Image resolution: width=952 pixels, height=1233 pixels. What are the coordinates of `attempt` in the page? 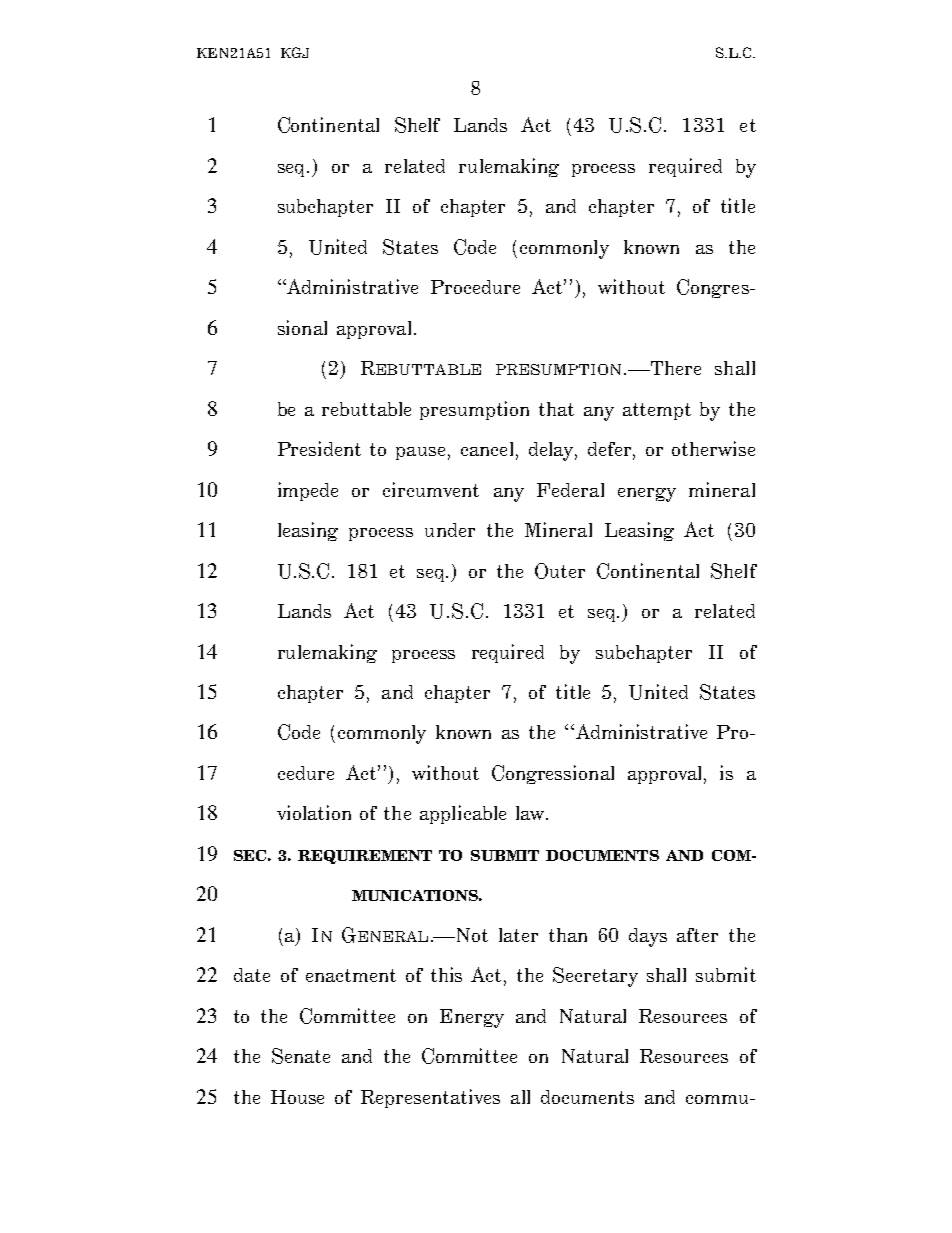 It's located at (657, 411).
